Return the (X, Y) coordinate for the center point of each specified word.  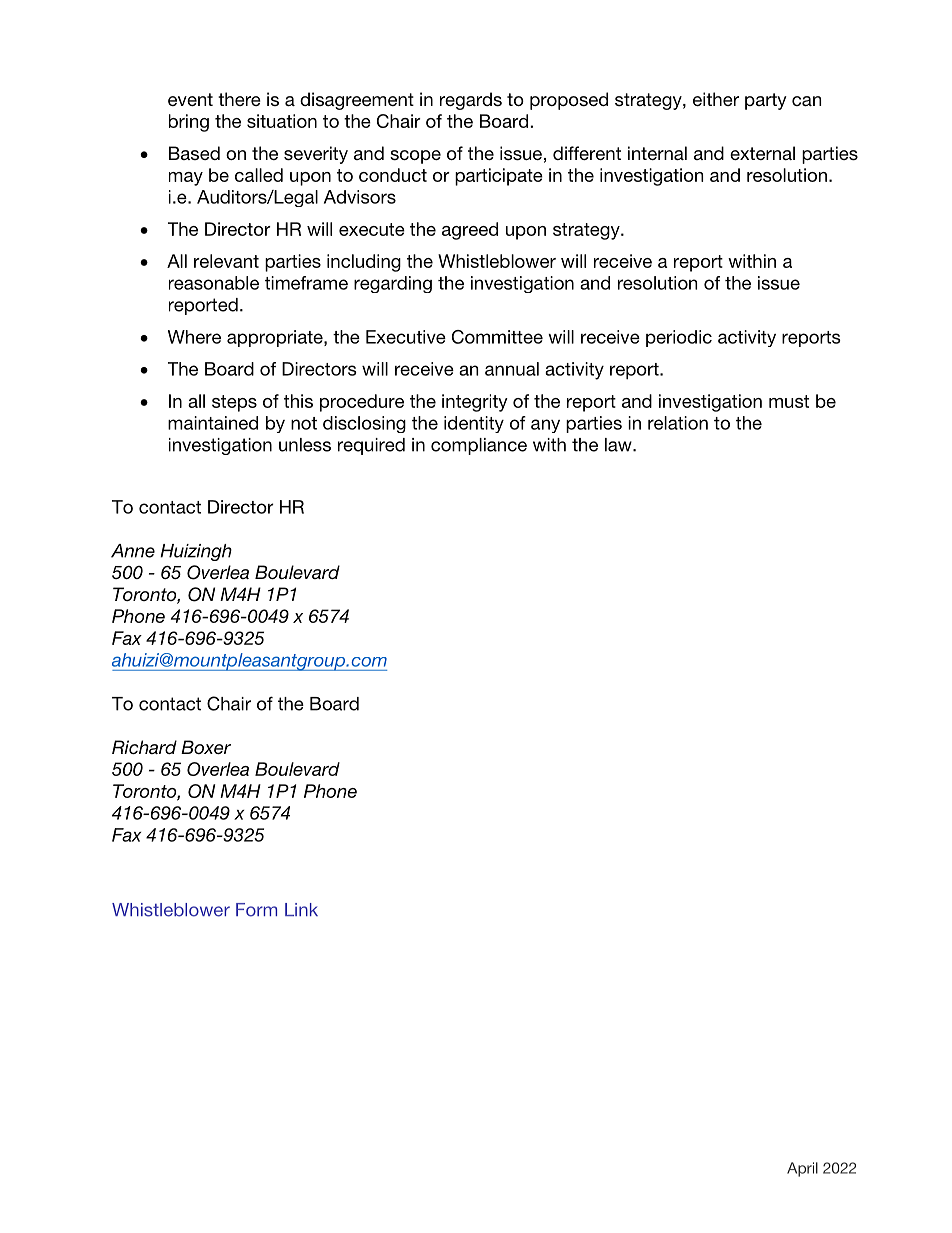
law (619, 445)
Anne (133, 551)
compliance (479, 446)
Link (301, 909)
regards (471, 101)
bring (189, 123)
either (716, 99)
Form (256, 910)
